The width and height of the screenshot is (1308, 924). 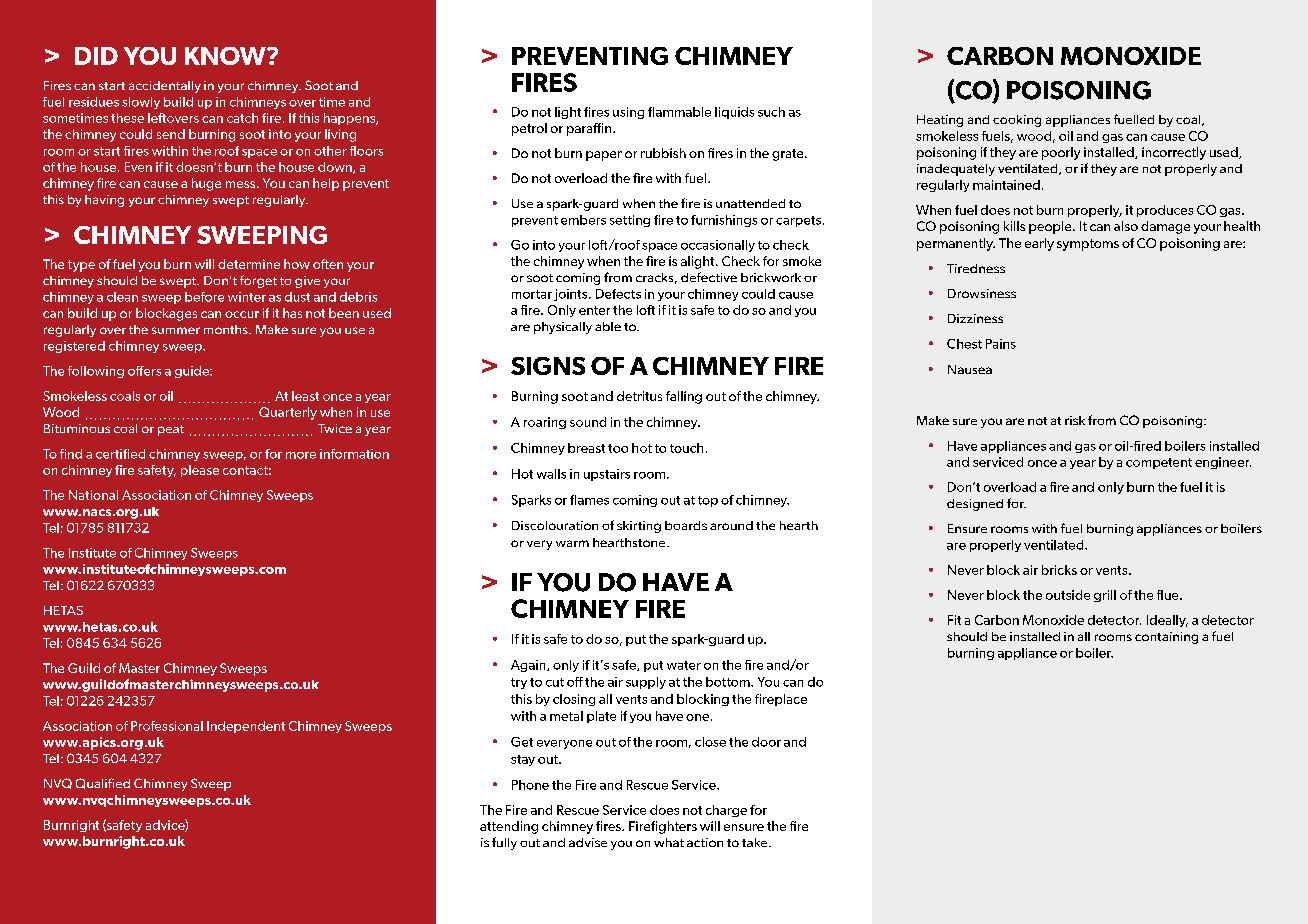 I want to click on defective, so click(x=709, y=277).
